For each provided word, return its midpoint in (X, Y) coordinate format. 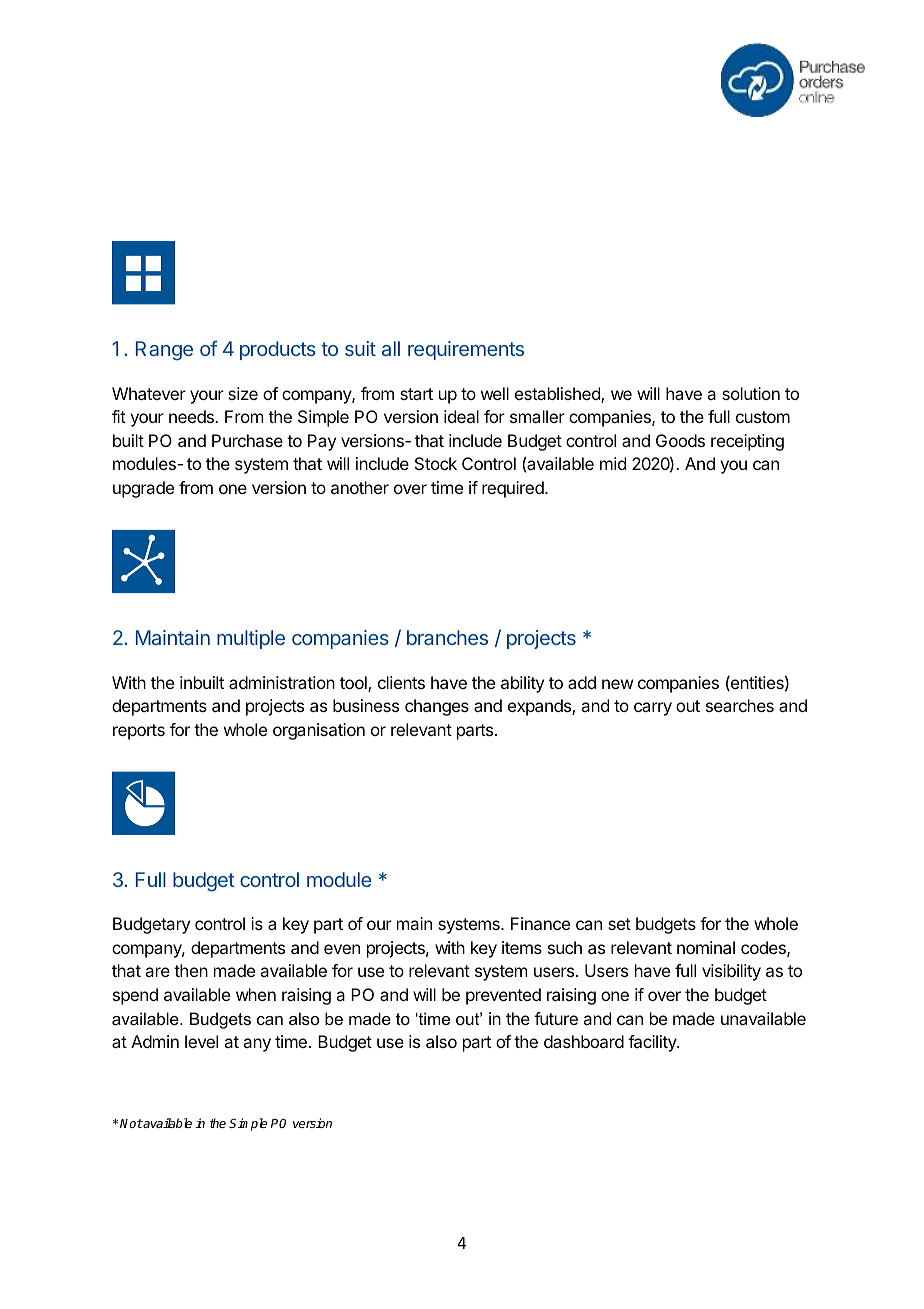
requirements (466, 350)
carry (653, 709)
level (201, 1041)
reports (139, 732)
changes (437, 707)
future (556, 1018)
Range (164, 351)
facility (653, 1043)
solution (751, 393)
